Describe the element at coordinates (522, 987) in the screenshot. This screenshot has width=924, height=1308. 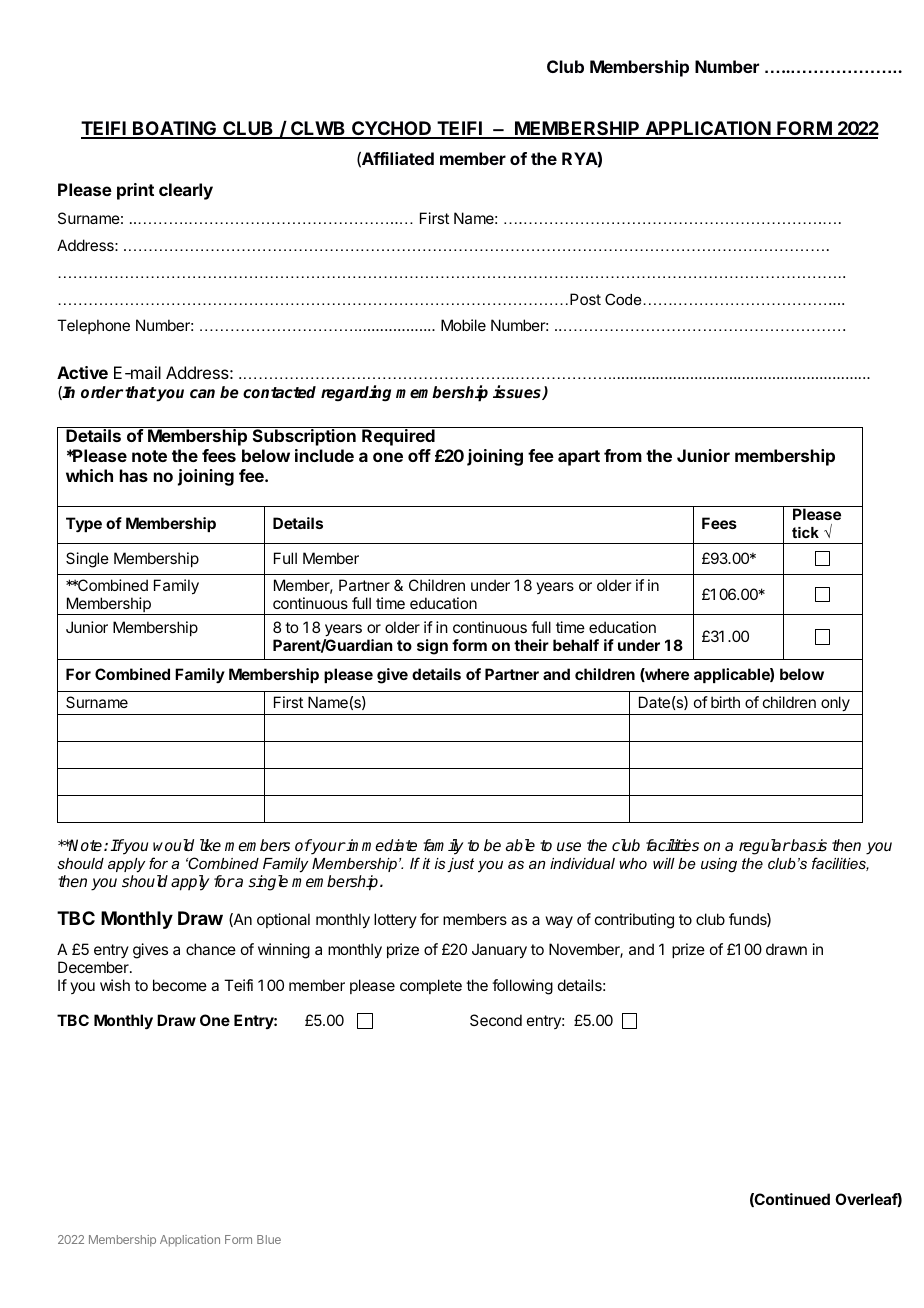
I see `following` at that location.
